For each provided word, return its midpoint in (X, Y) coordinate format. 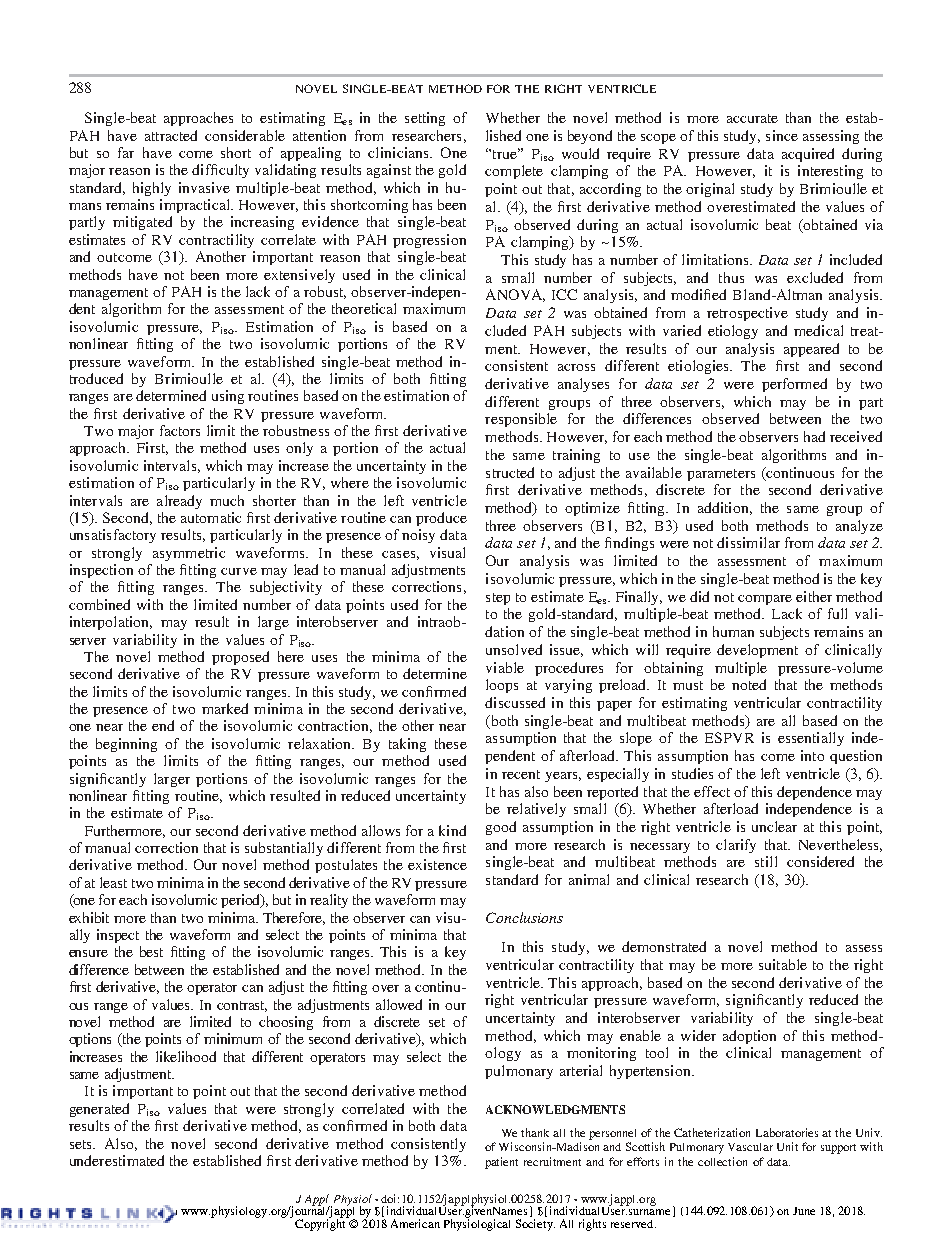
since (782, 135)
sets (82, 1144)
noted (749, 684)
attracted (171, 135)
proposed (240, 658)
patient (501, 1163)
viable (505, 667)
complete (514, 172)
